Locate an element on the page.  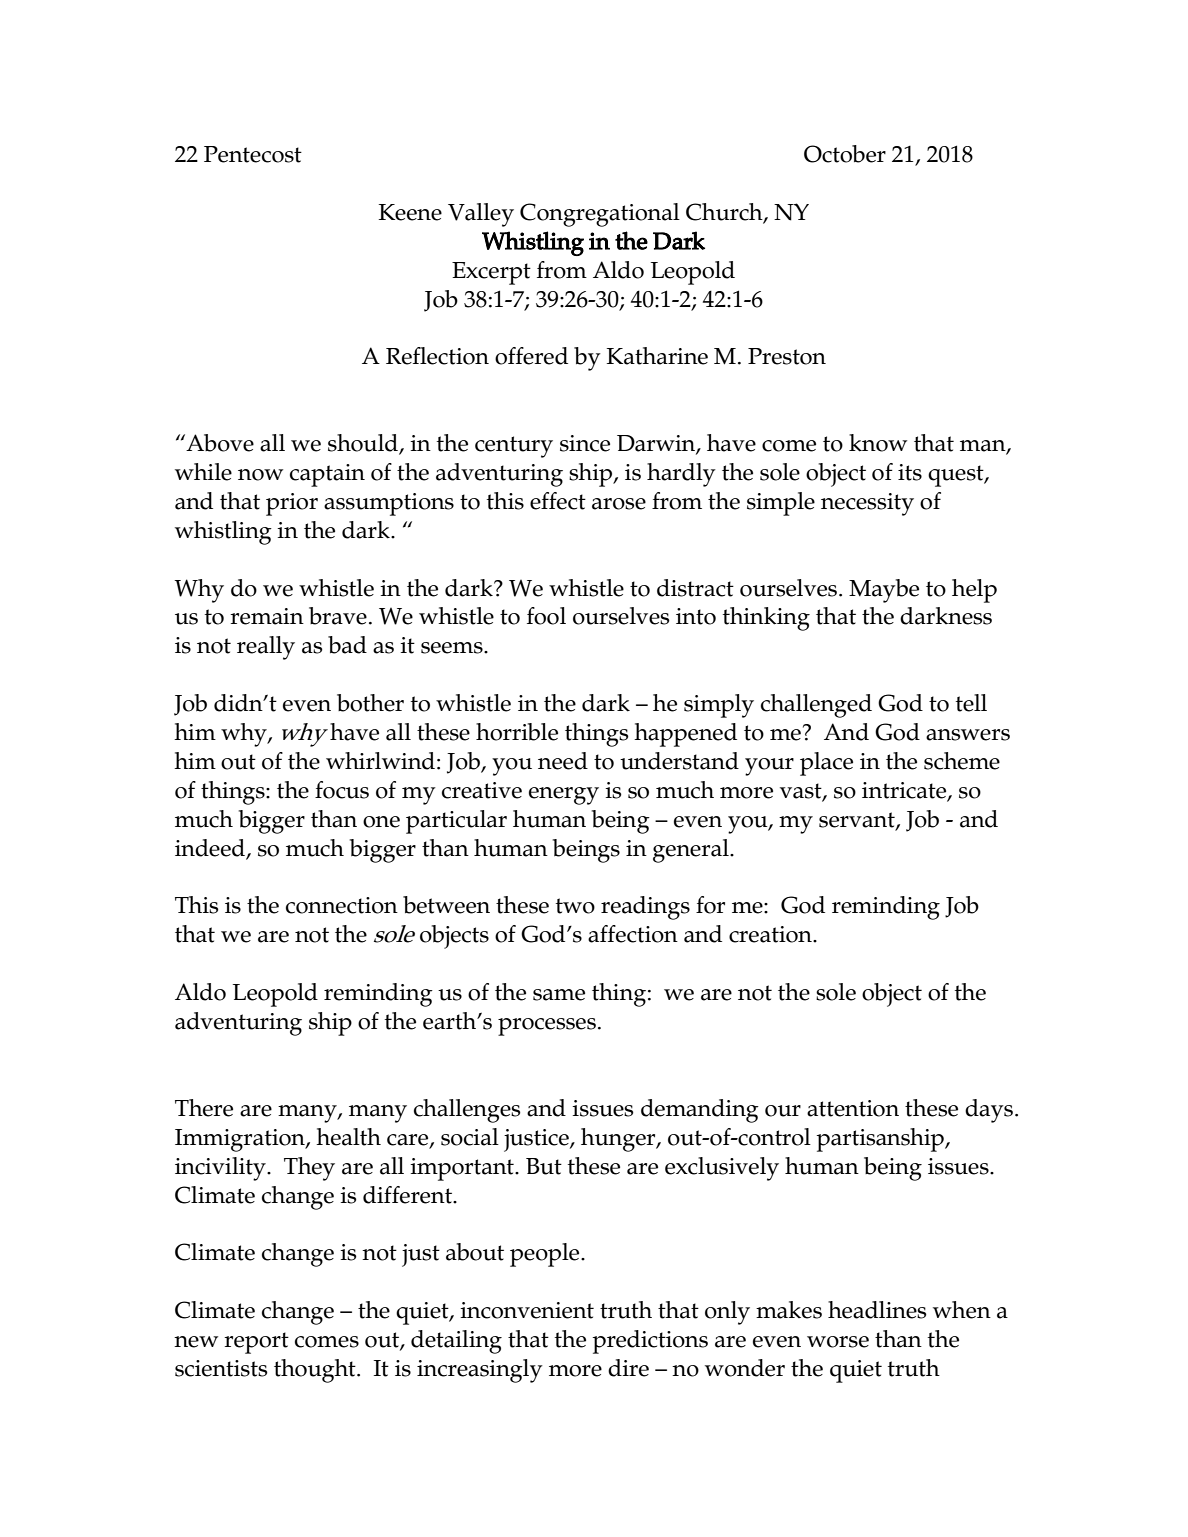
focus is located at coordinates (342, 790).
